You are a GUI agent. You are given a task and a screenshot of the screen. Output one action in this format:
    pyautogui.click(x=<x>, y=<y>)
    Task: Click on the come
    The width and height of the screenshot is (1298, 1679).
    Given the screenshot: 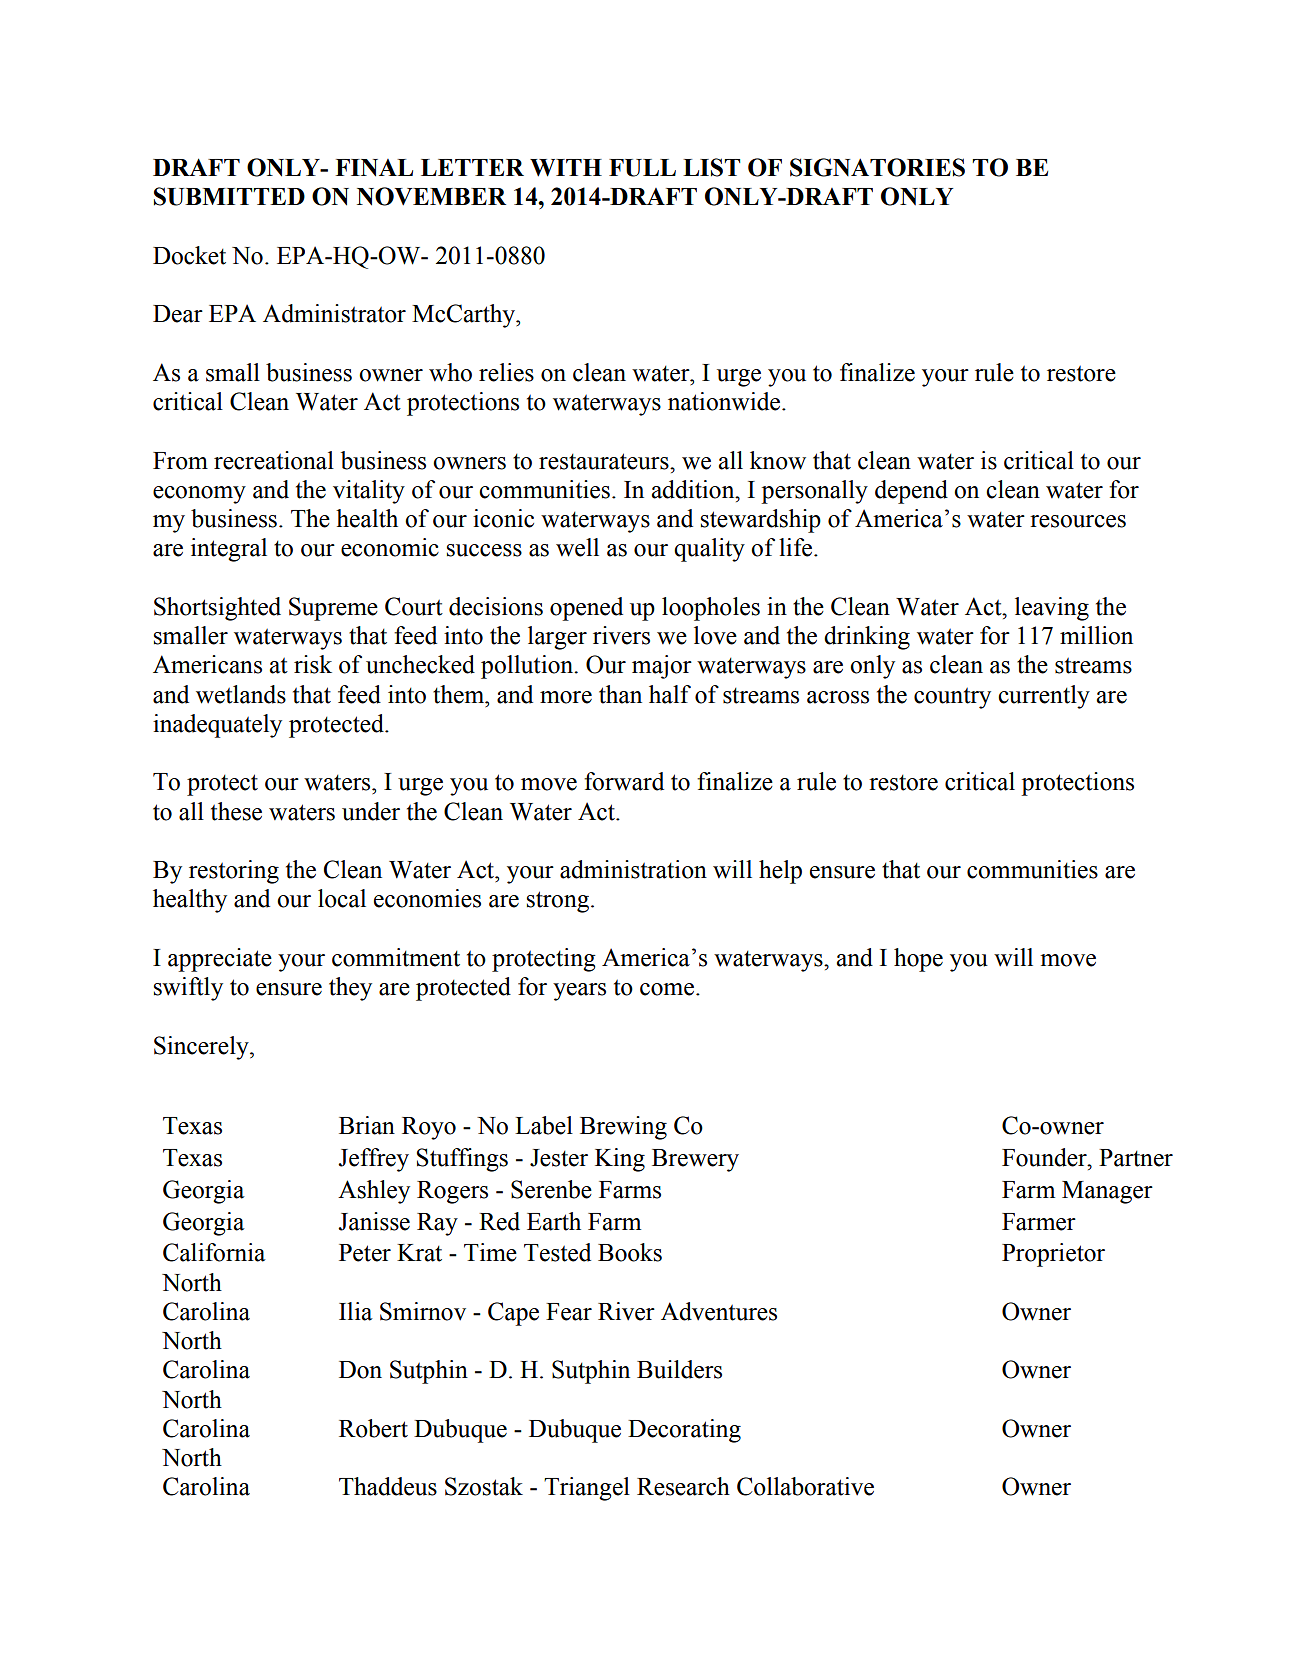 What is the action you would take?
    pyautogui.click(x=668, y=989)
